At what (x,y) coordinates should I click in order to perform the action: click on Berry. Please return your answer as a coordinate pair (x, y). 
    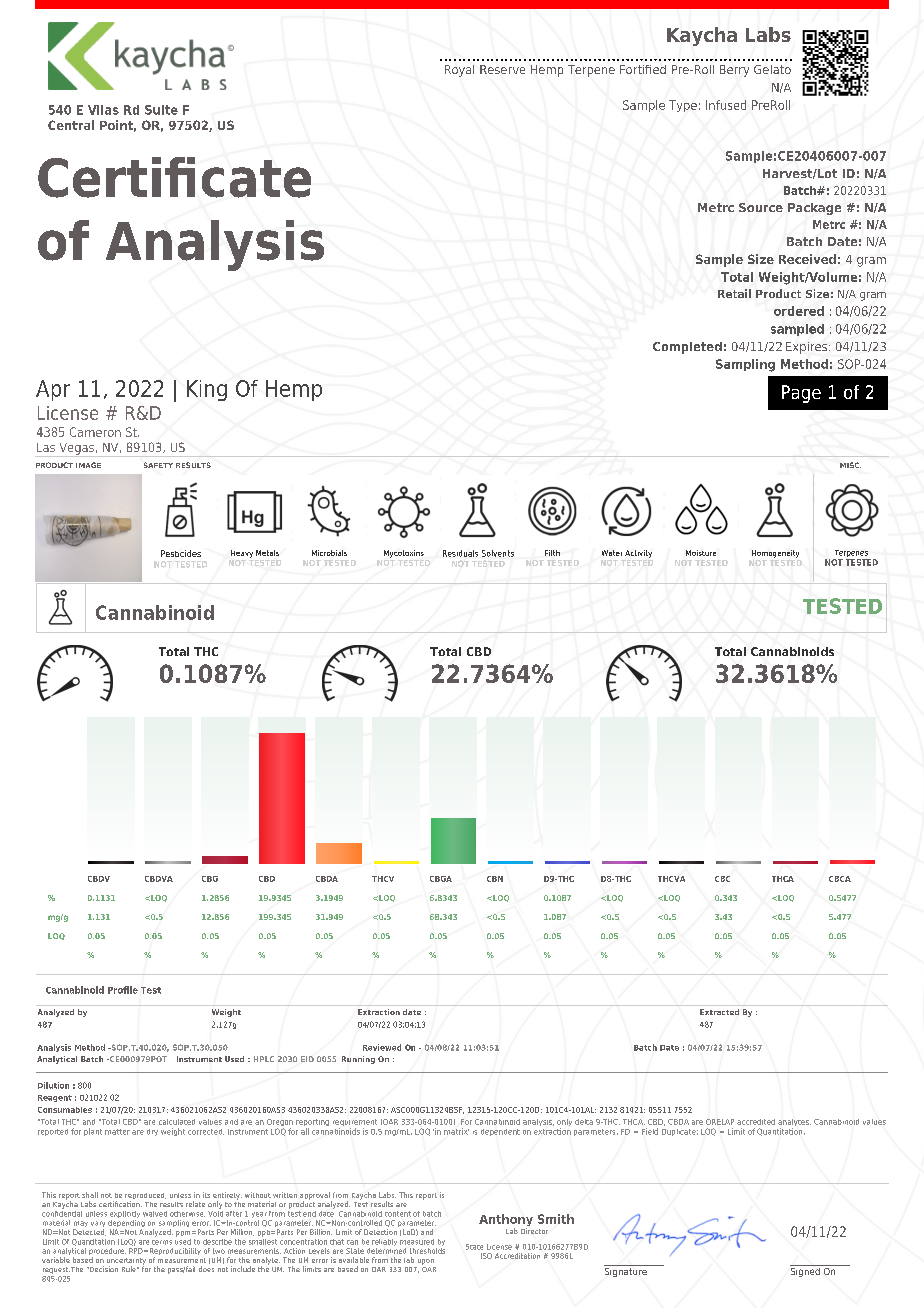
    Looking at the image, I should click on (734, 71).
